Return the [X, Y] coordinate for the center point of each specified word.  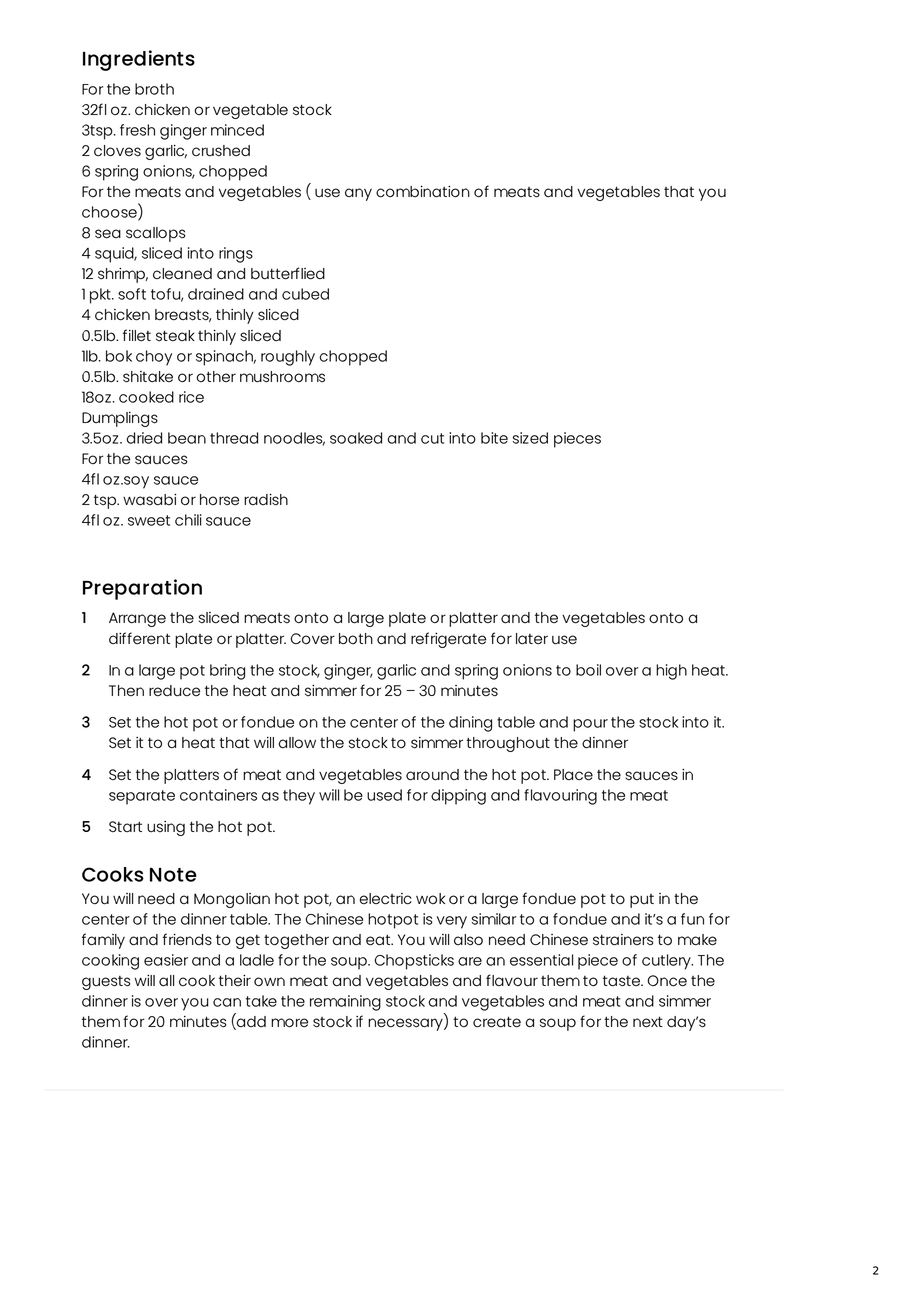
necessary [406, 1024]
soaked [356, 438]
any [358, 194]
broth [154, 89]
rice [191, 397]
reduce [174, 691]
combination [423, 192]
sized [530, 438]
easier [166, 960]
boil [588, 670]
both [356, 639]
